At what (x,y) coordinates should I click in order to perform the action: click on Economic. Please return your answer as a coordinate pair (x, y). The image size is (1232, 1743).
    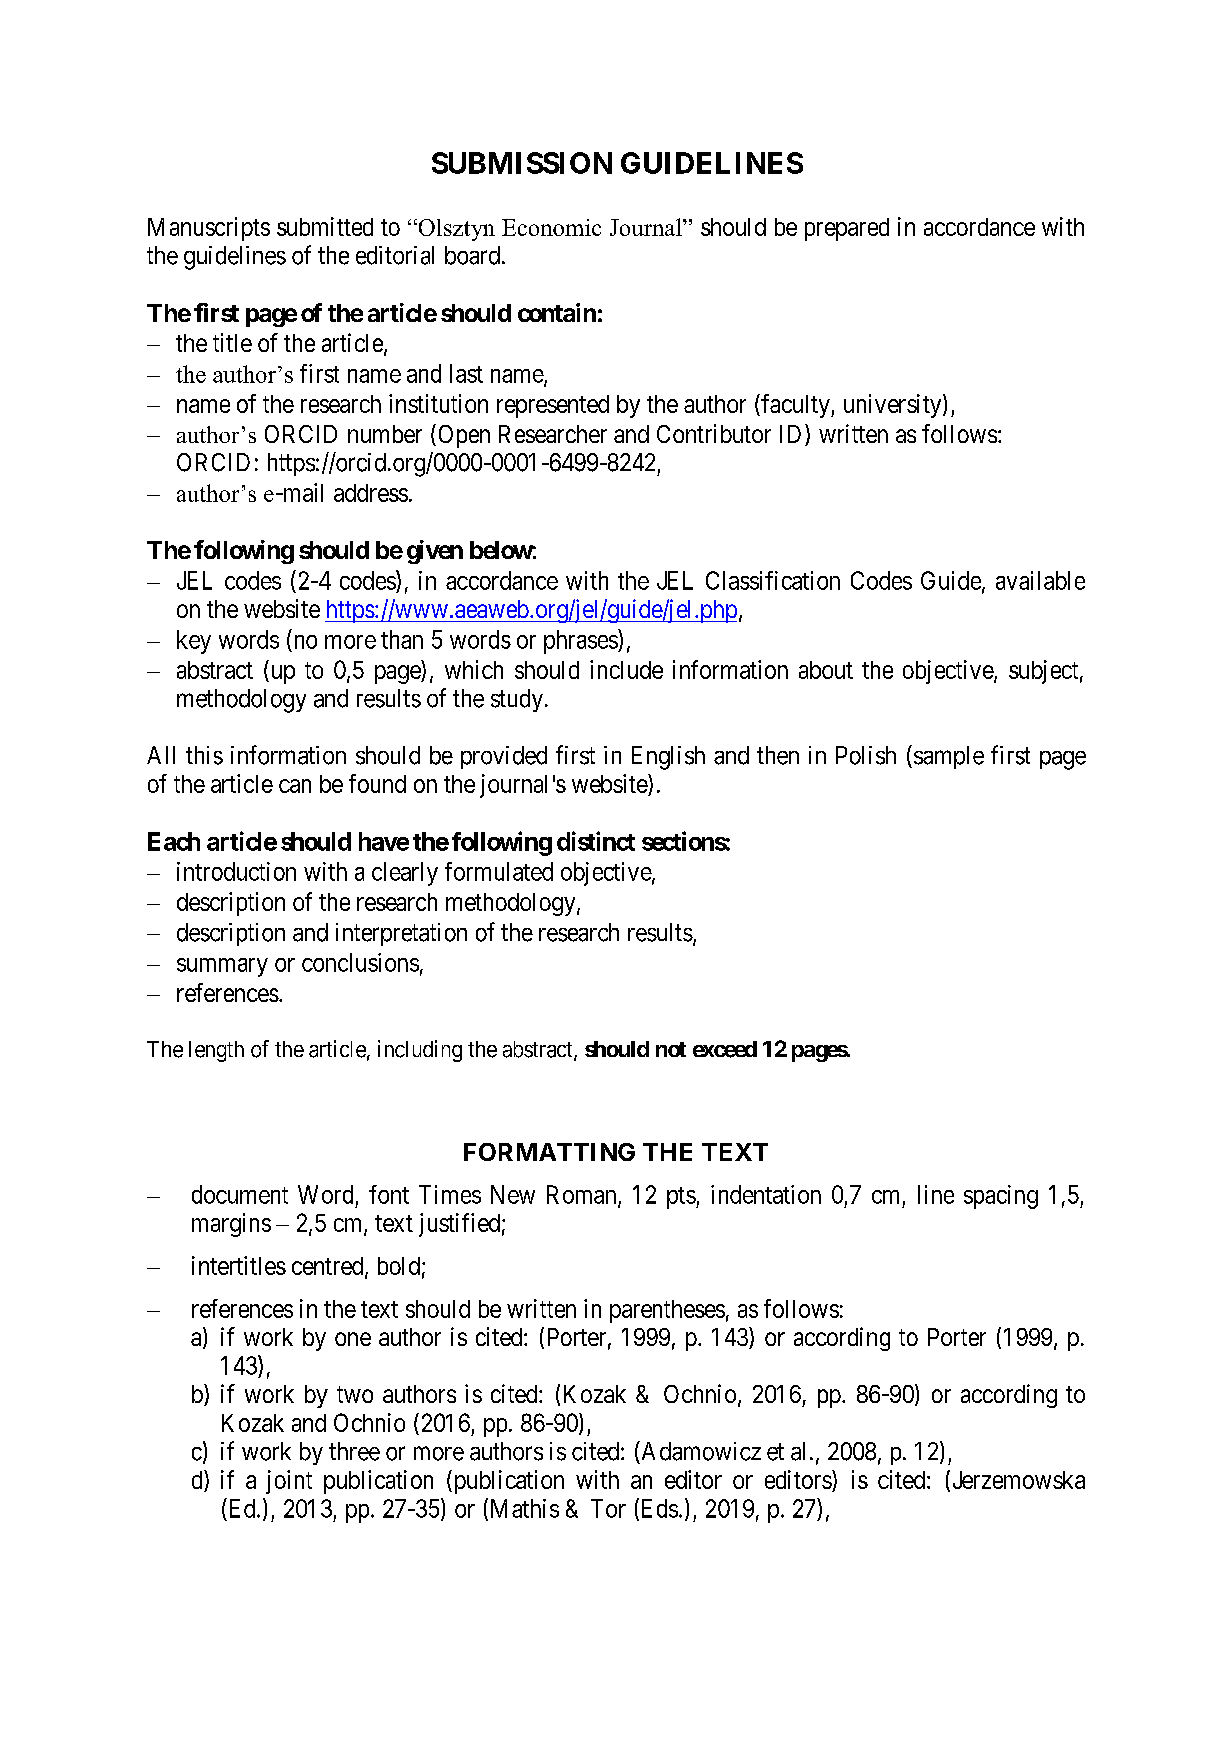
    Looking at the image, I should click on (551, 227).
